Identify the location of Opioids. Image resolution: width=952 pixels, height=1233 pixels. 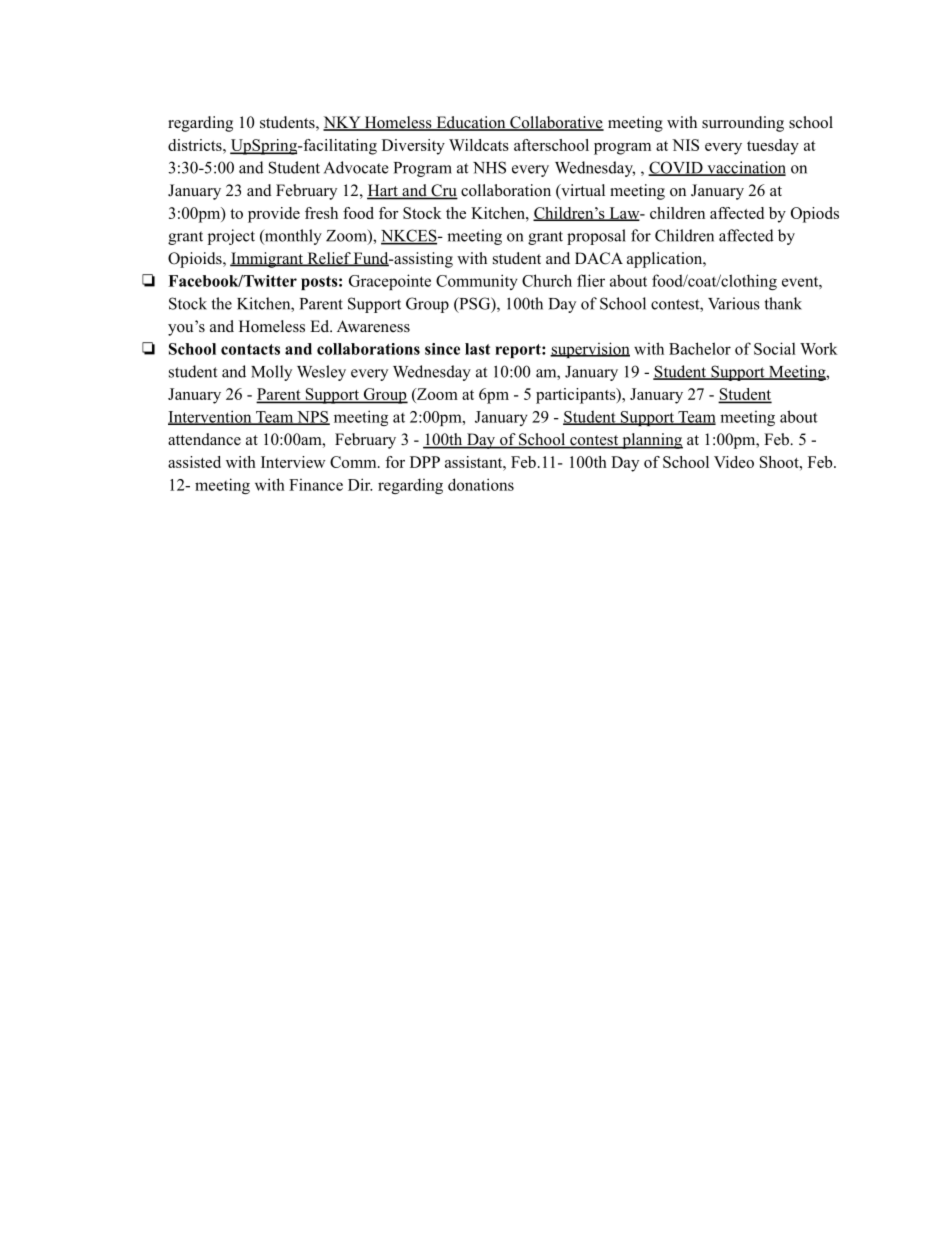
(196, 260).
